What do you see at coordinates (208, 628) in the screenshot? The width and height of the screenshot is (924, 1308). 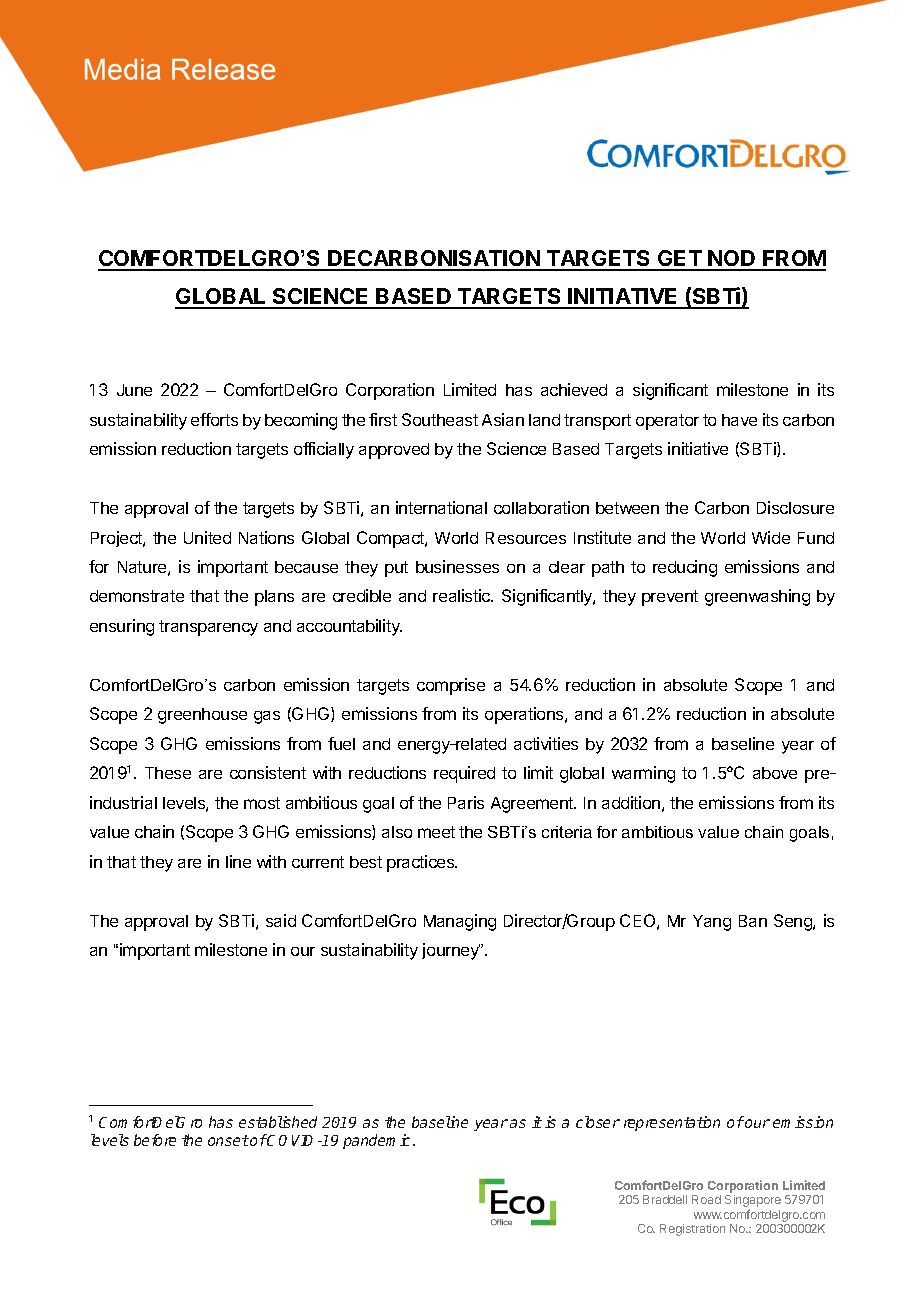 I see `transparency` at bounding box center [208, 628].
